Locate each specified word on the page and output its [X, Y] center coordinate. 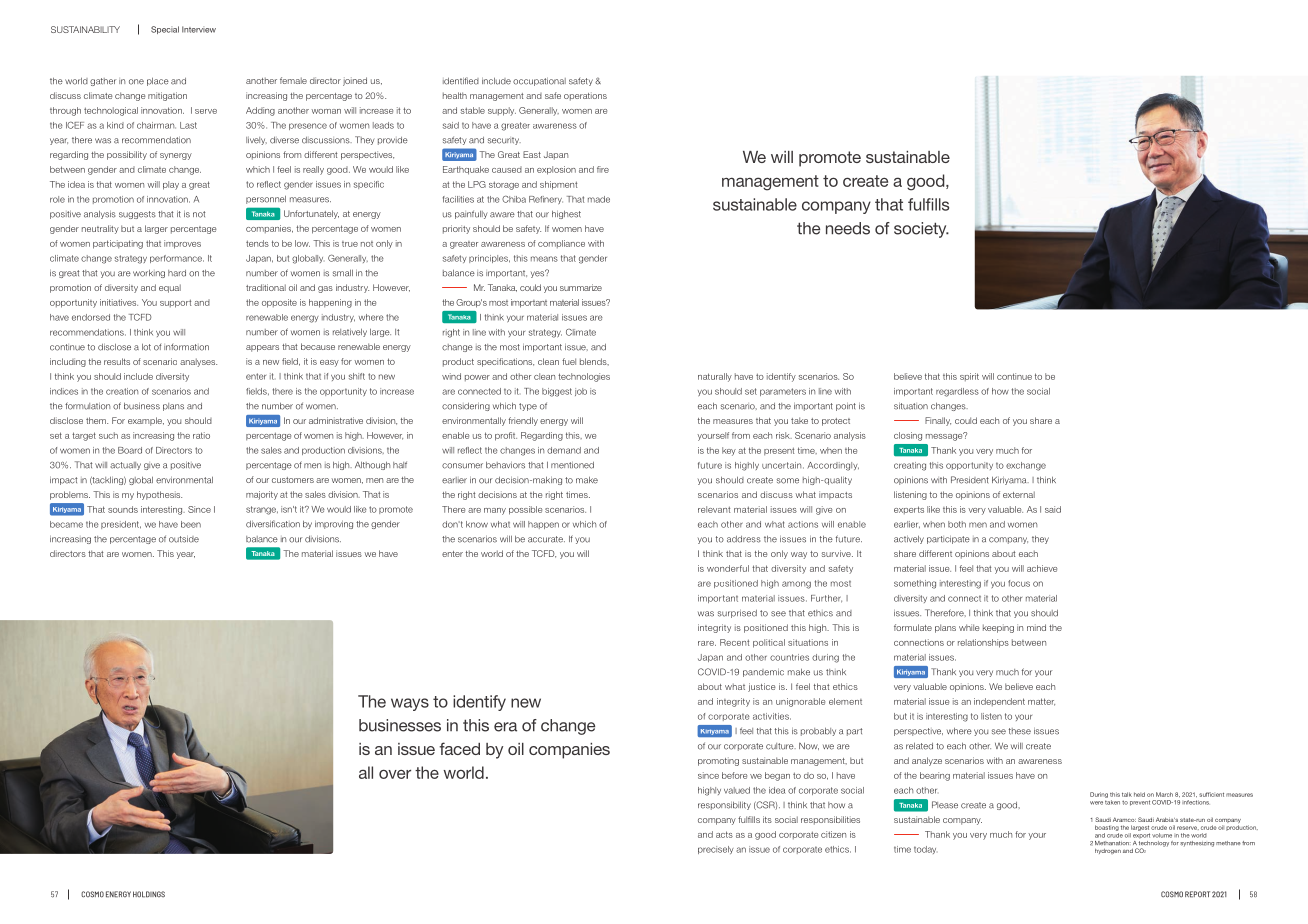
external [1019, 494]
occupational [539, 82]
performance [177, 259]
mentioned [572, 465]
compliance [561, 244]
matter [1041, 702]
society [921, 230]
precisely [716, 850]
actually [125, 466]
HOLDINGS [149, 894]
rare [707, 643]
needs [848, 228]
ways [410, 704]
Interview [199, 29]
